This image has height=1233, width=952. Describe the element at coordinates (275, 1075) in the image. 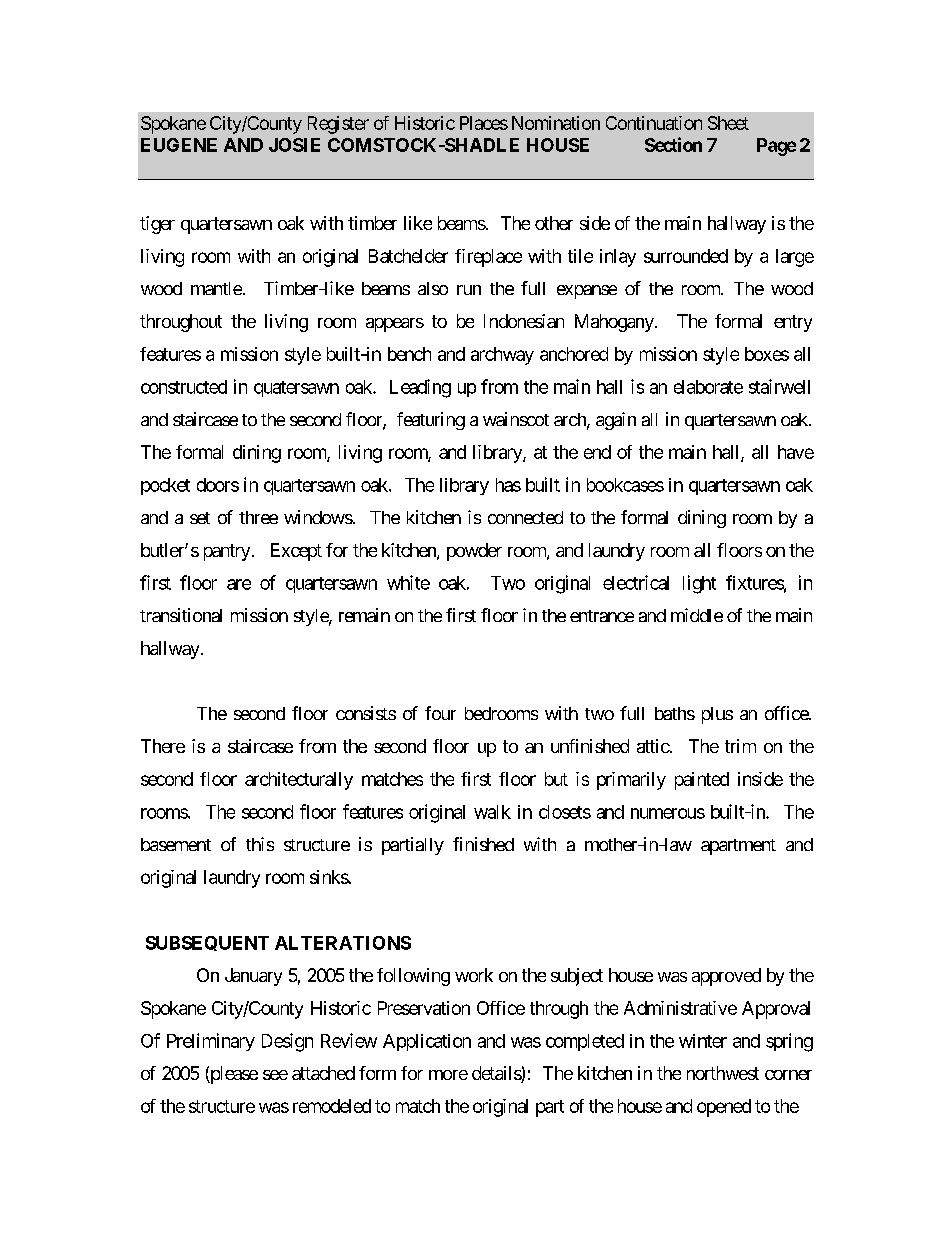

I see `see` at that location.
